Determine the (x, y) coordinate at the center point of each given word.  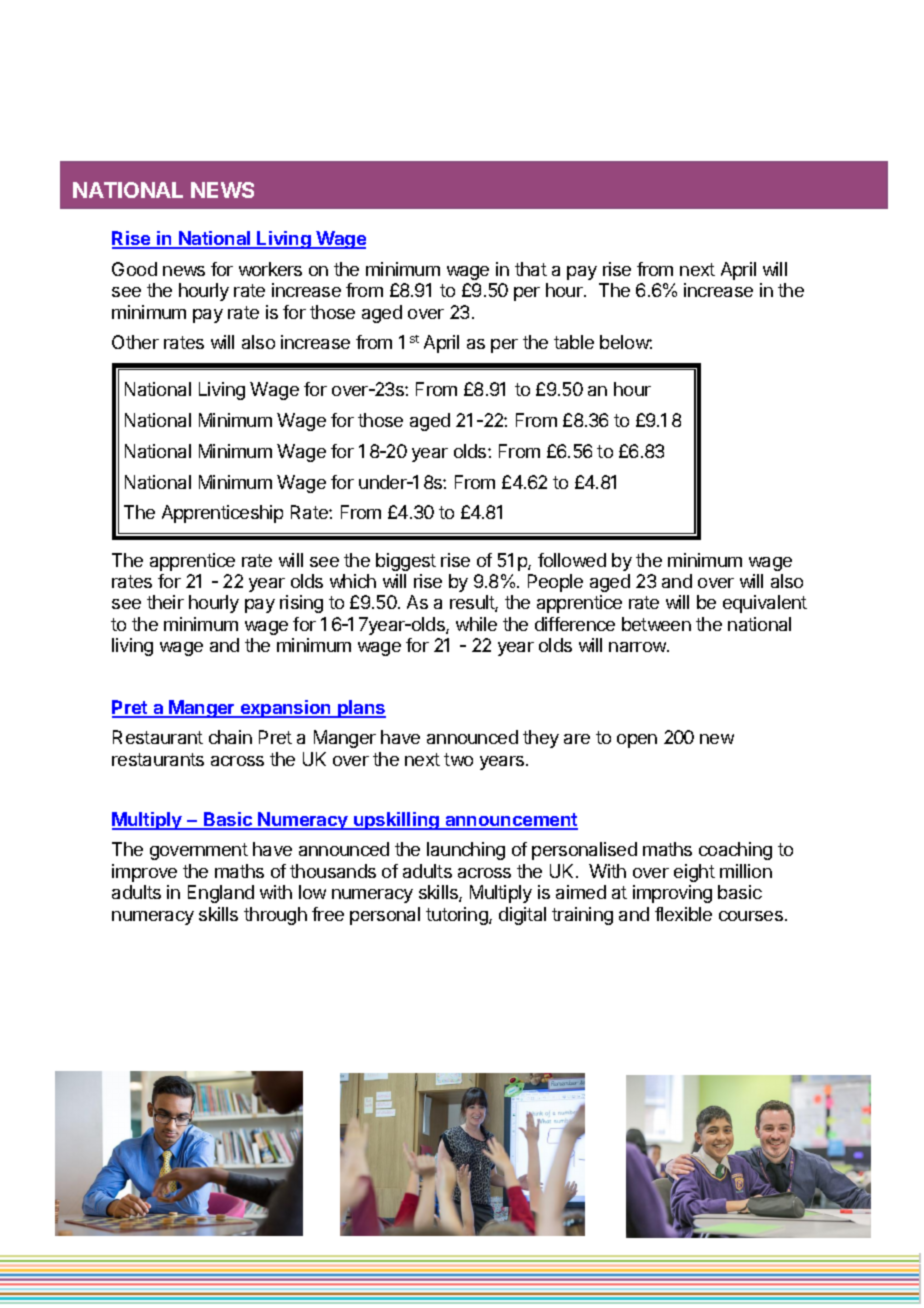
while (476, 624)
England (221, 894)
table (574, 342)
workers (270, 269)
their (165, 602)
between (656, 624)
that (531, 269)
